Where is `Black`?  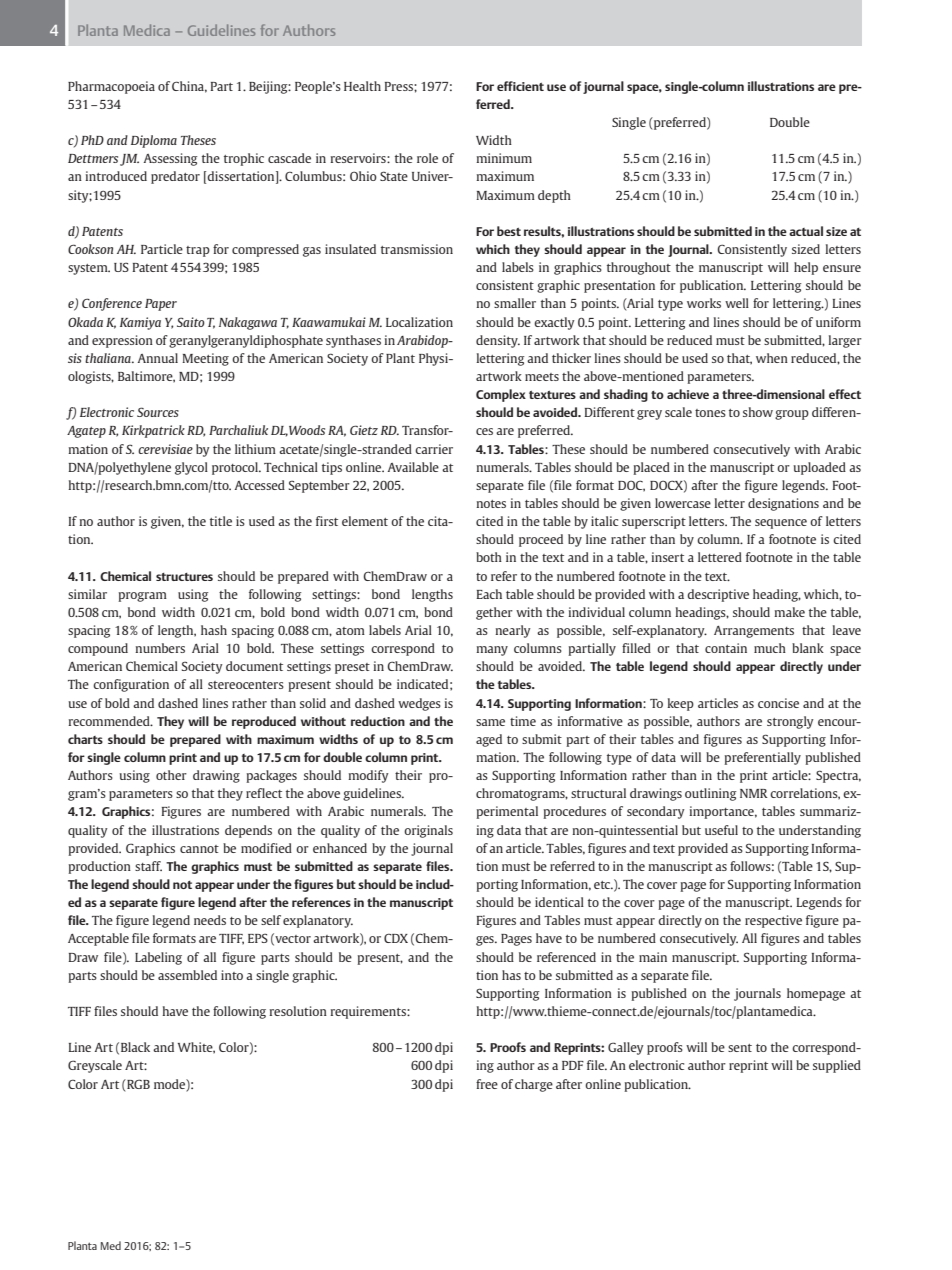
Black is located at coordinates (135, 1047).
